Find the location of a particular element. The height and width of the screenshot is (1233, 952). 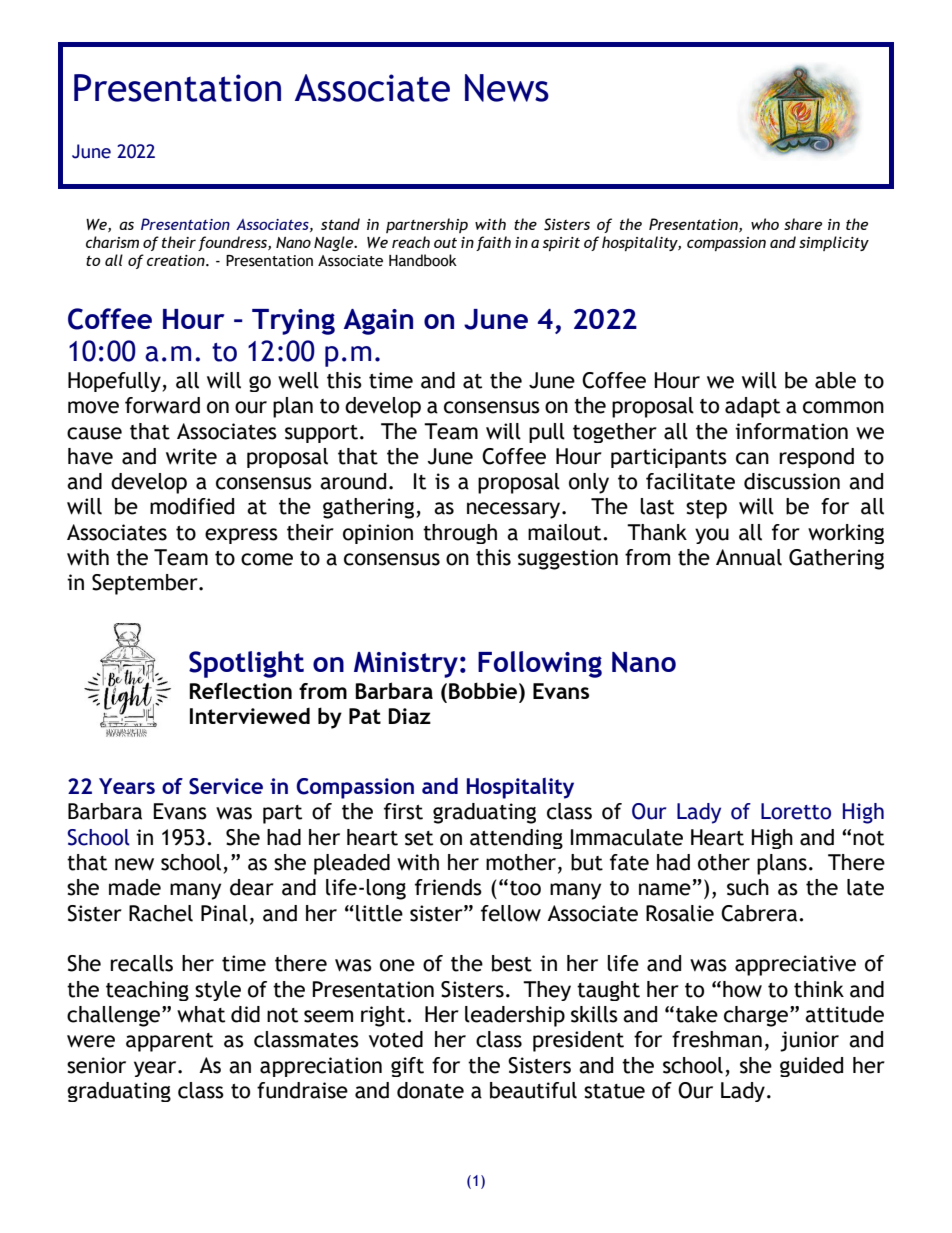

donate is located at coordinates (430, 1090).
